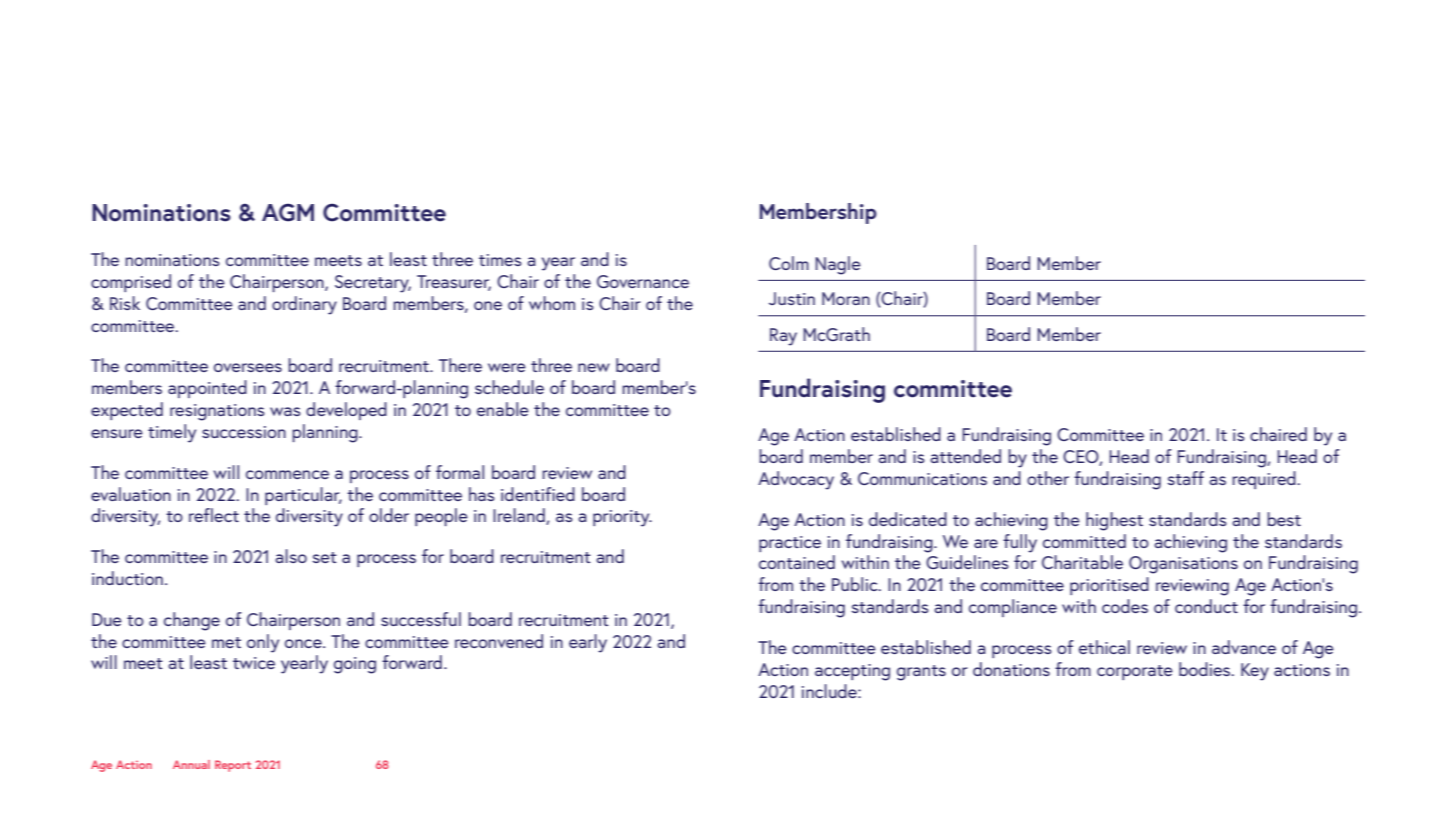 This image has width=1456, height=819. What do you see at coordinates (288, 212) in the image?
I see `AGM` at bounding box center [288, 212].
